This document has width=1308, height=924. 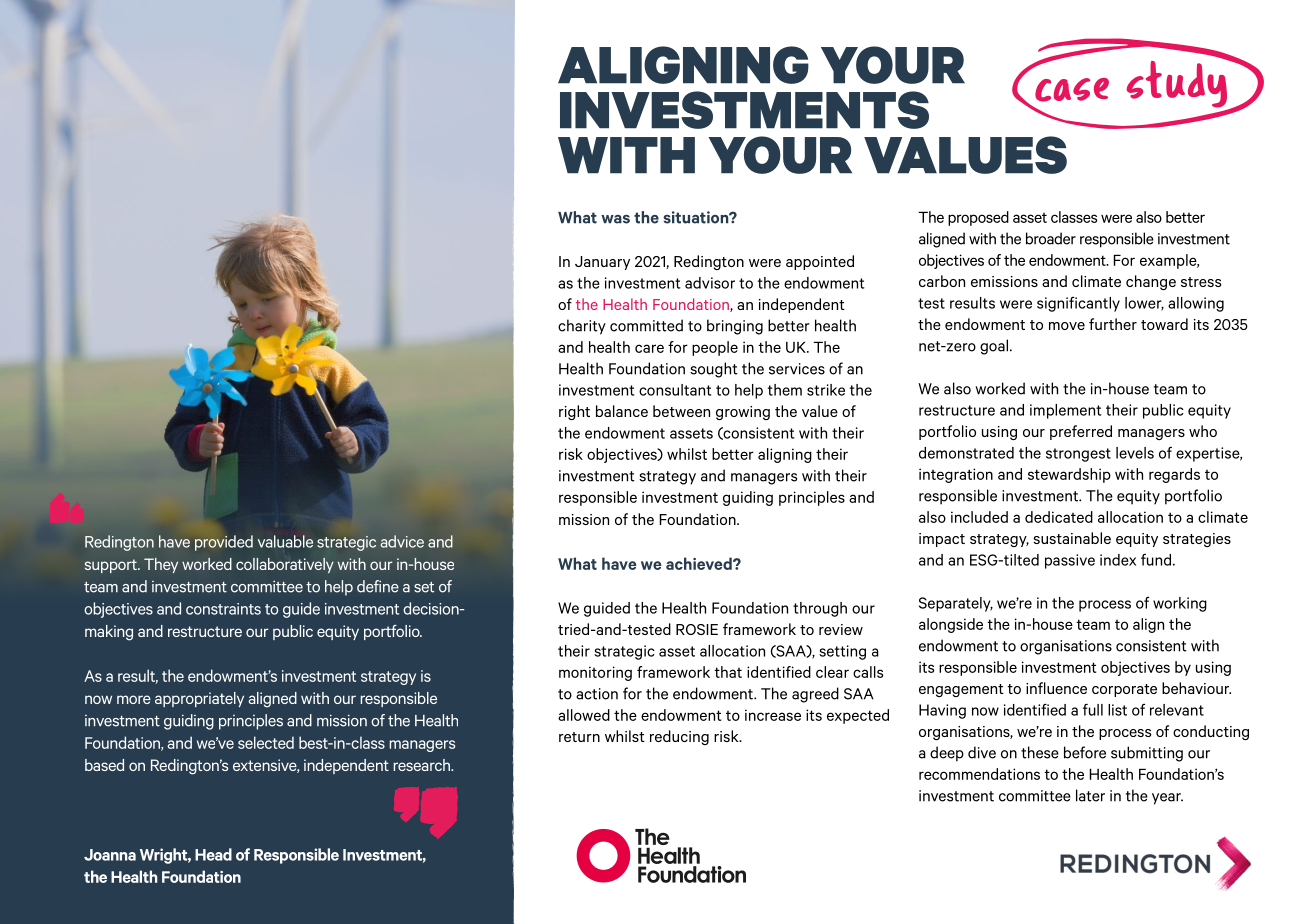 I want to click on constraints, so click(x=223, y=609).
